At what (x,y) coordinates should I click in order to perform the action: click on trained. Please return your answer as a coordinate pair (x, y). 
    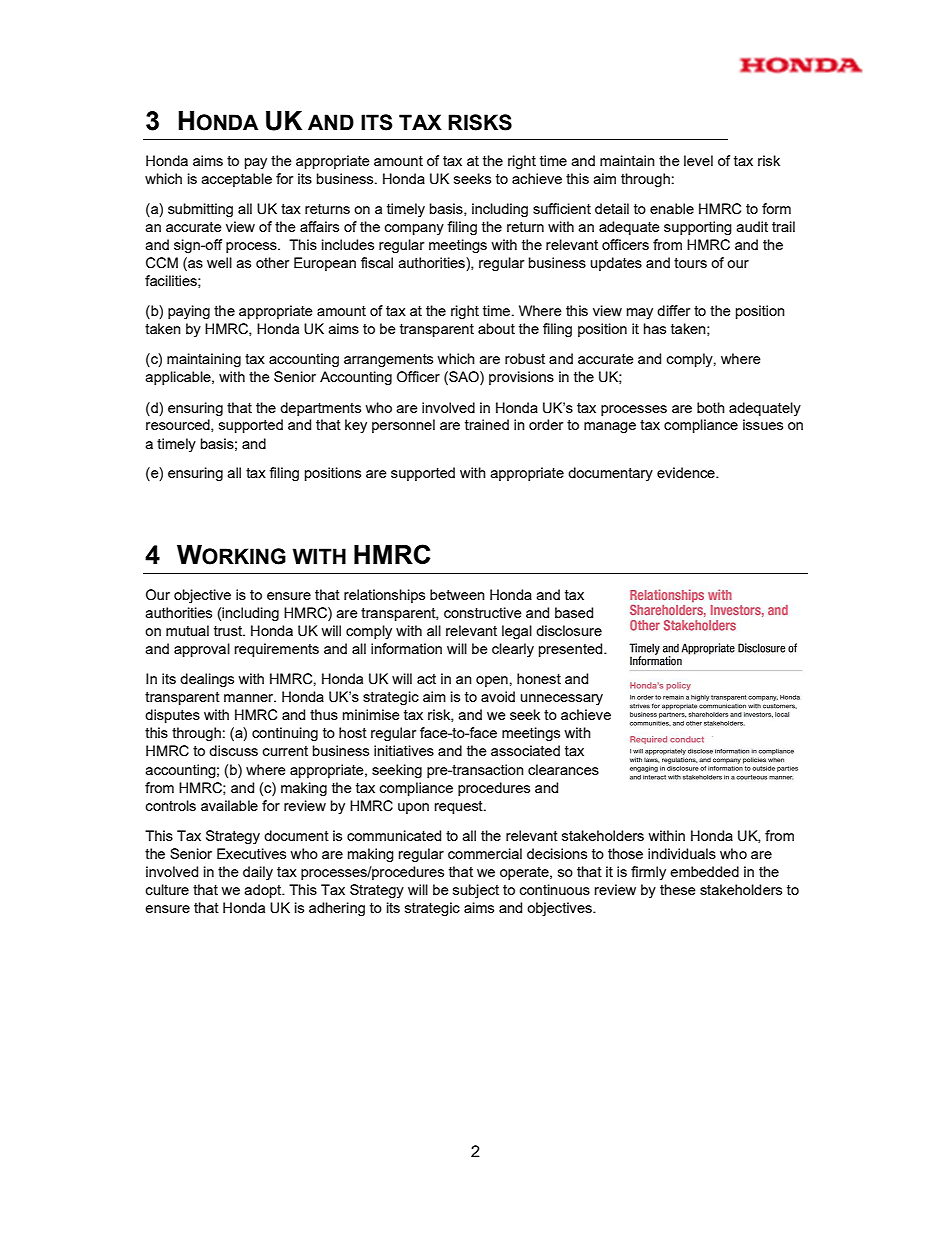
    Looking at the image, I should click on (487, 424).
